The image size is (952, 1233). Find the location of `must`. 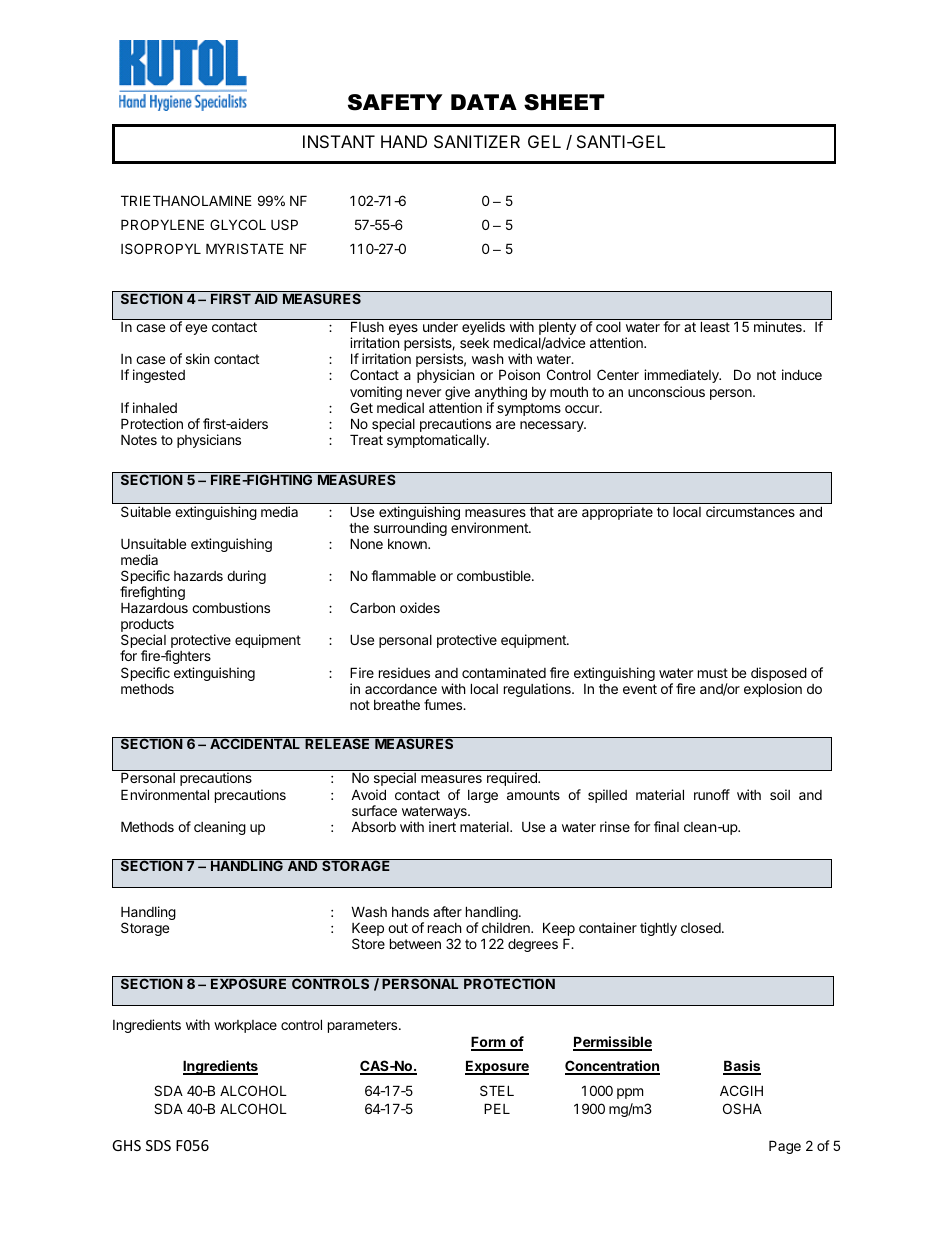

must is located at coordinates (713, 673).
